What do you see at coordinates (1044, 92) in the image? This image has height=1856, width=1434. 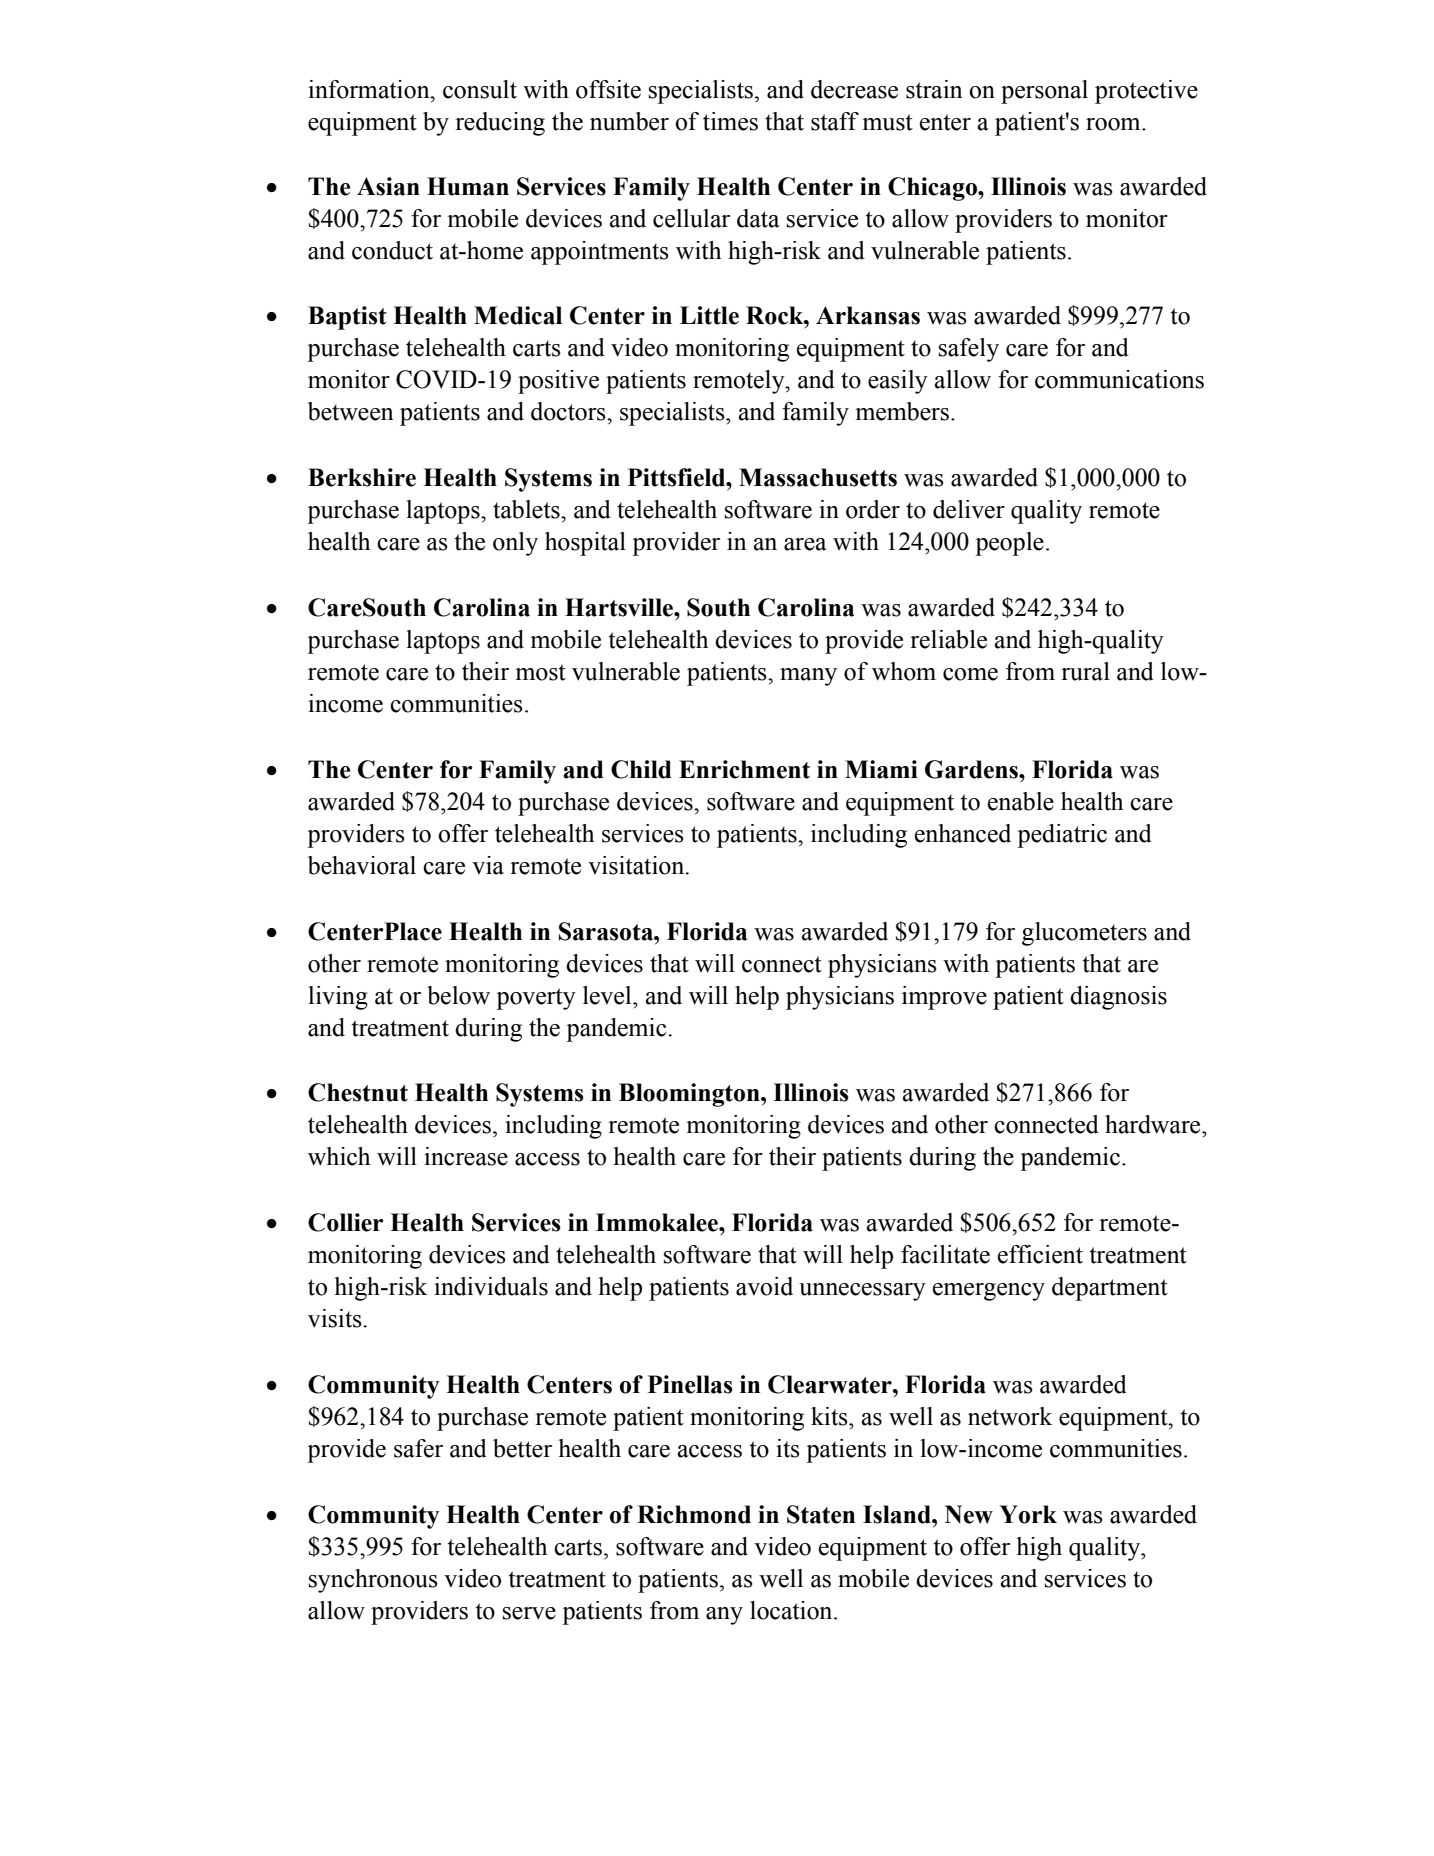 I see `personal` at bounding box center [1044, 92].
